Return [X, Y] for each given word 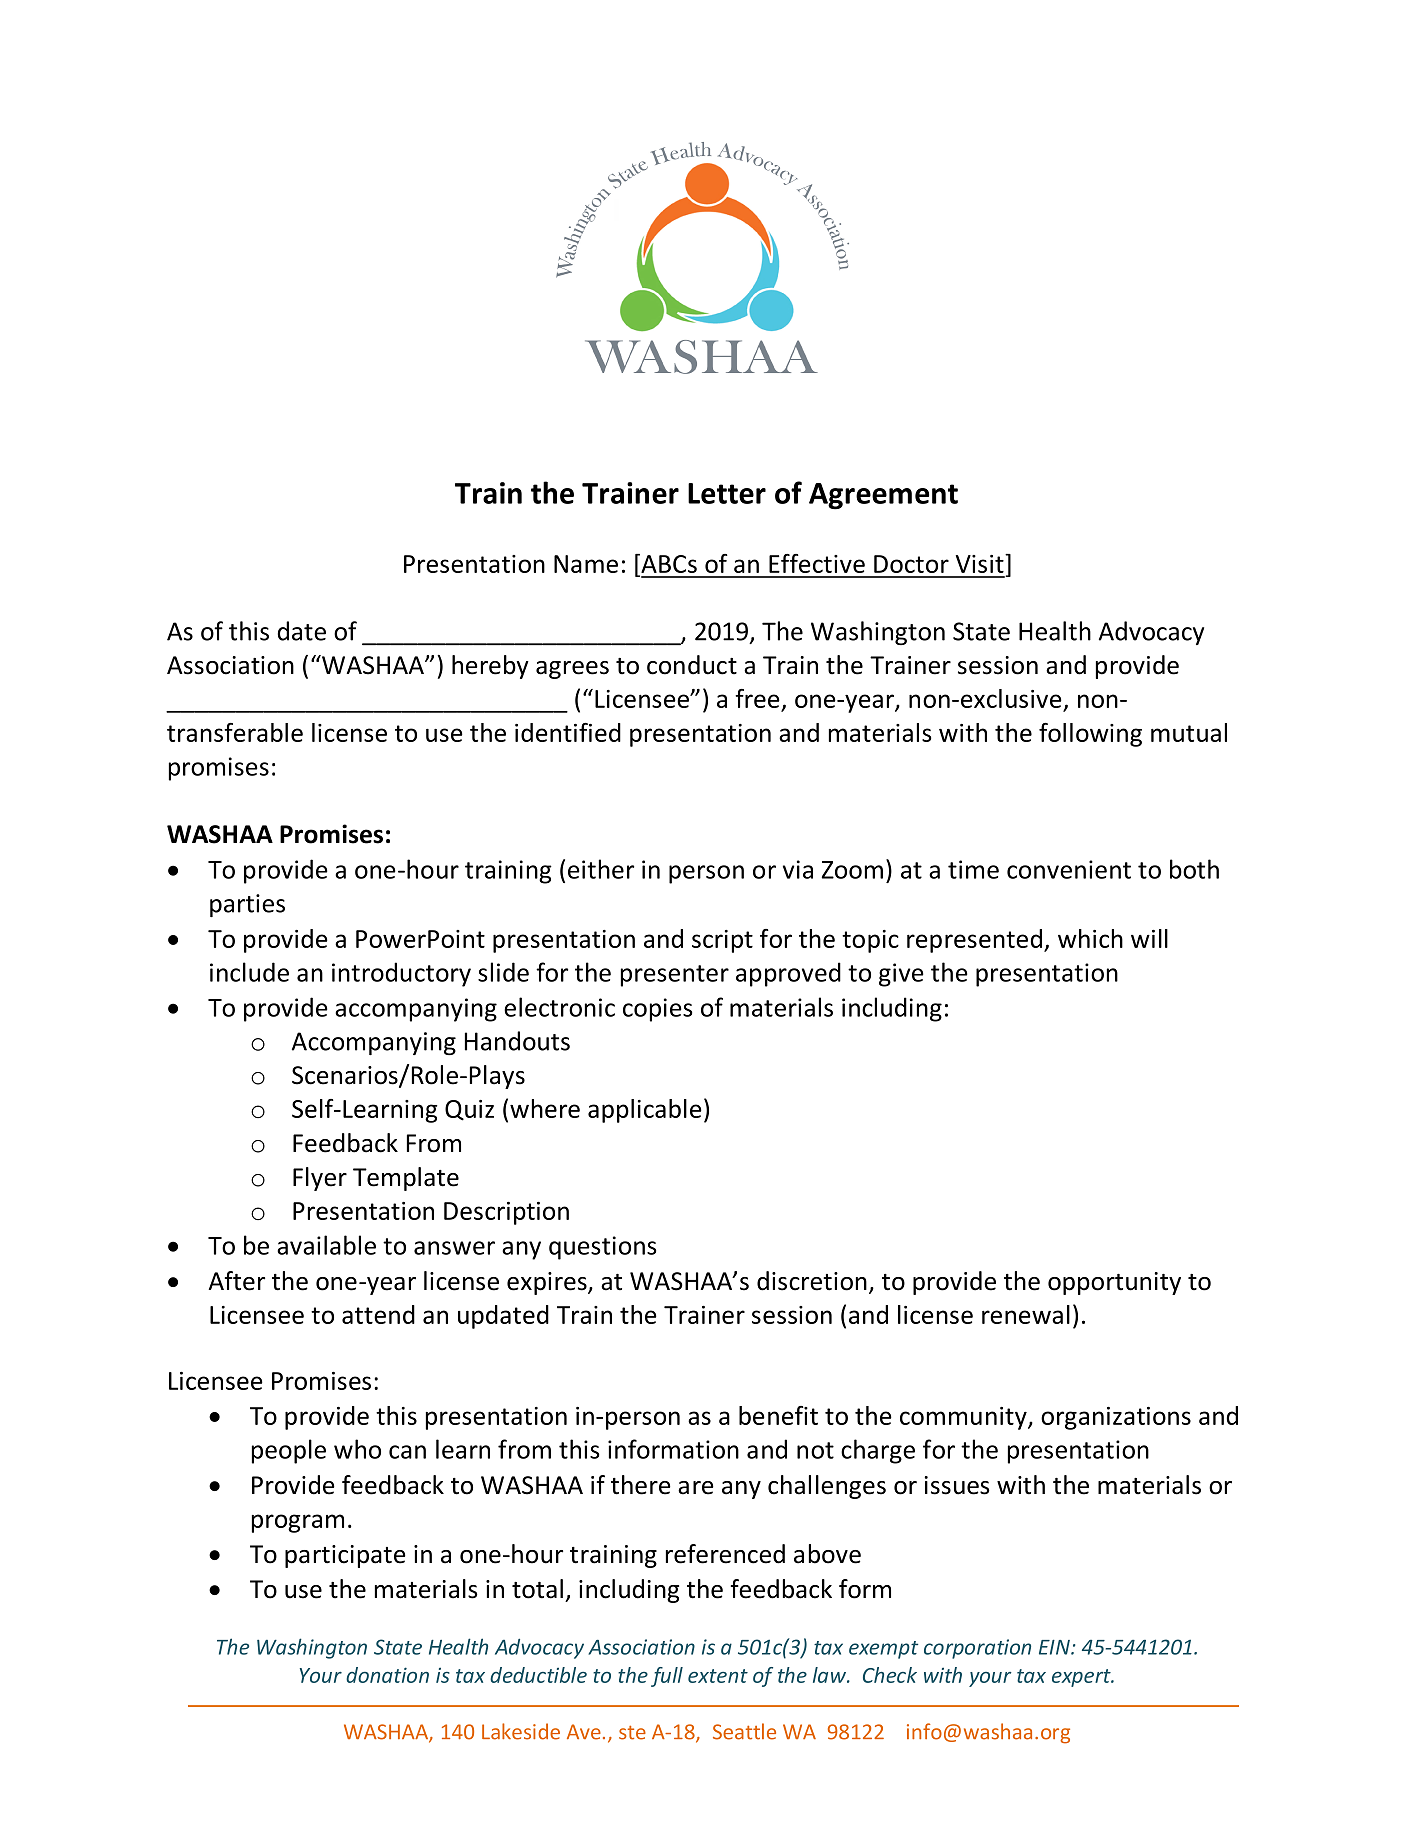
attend [378, 1314]
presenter [675, 976]
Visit [981, 563]
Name [586, 564]
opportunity [1114, 1283]
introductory [401, 974]
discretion [812, 1281]
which [1090, 938]
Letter [727, 493]
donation [387, 1675]
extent [718, 1676]
